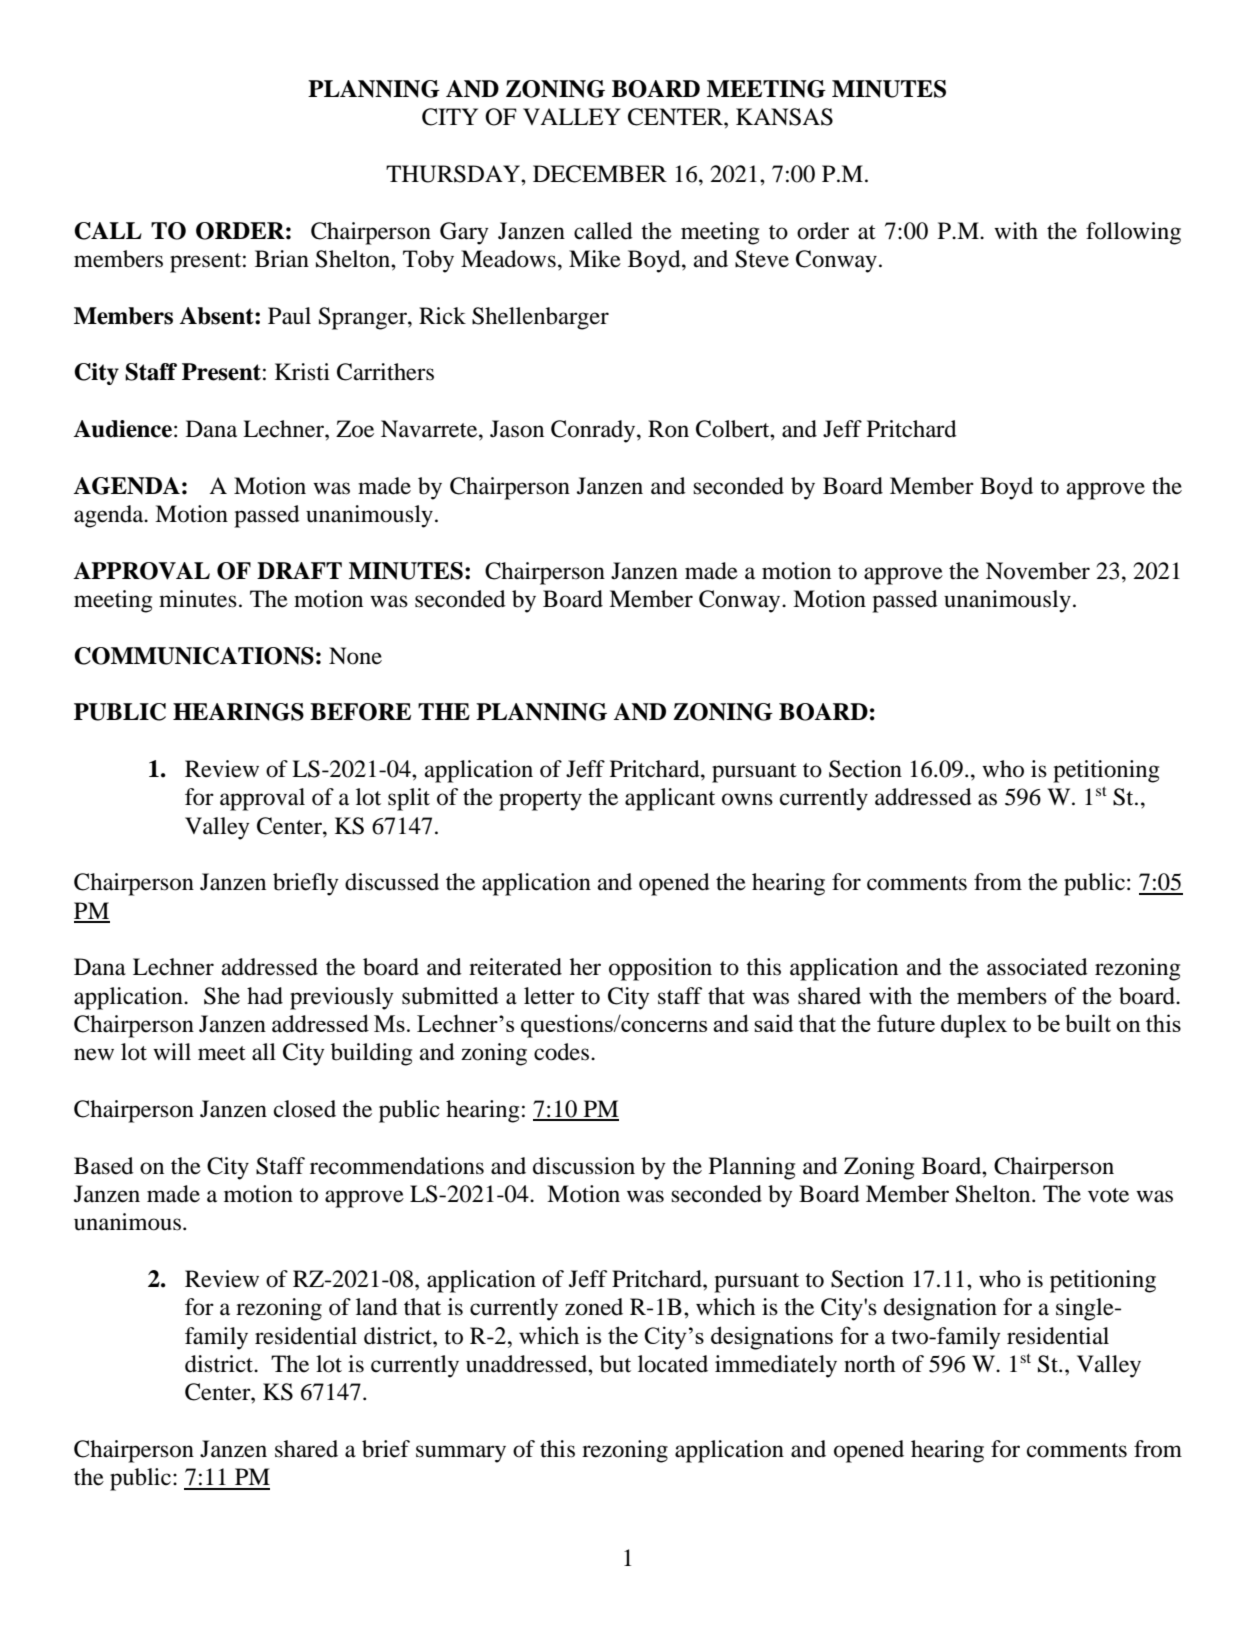 The image size is (1256, 1626). Describe the element at coordinates (1037, 967) in the document. I see `associated` at that location.
